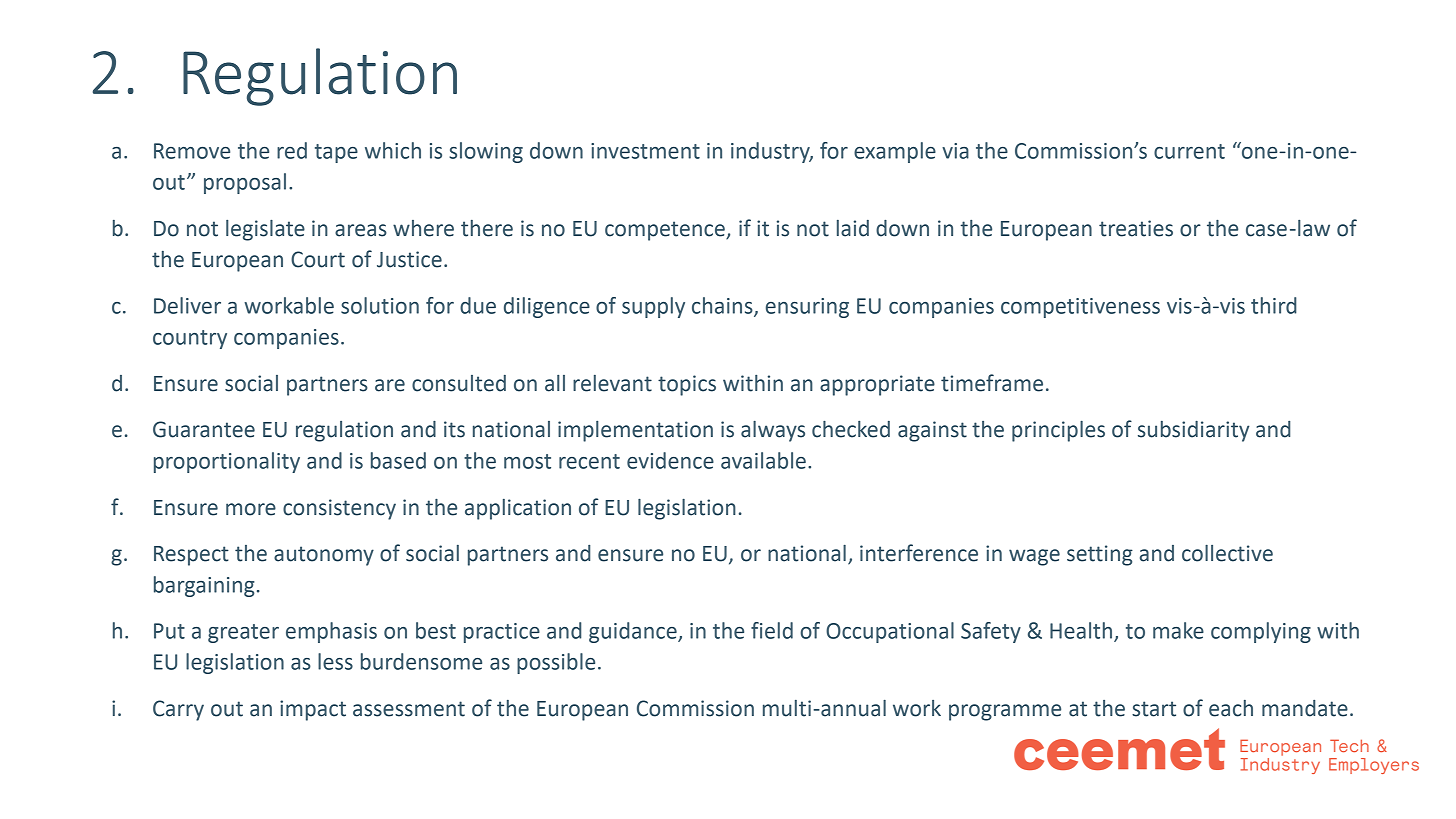 The height and width of the page is (819, 1456). I want to click on tape, so click(336, 153).
